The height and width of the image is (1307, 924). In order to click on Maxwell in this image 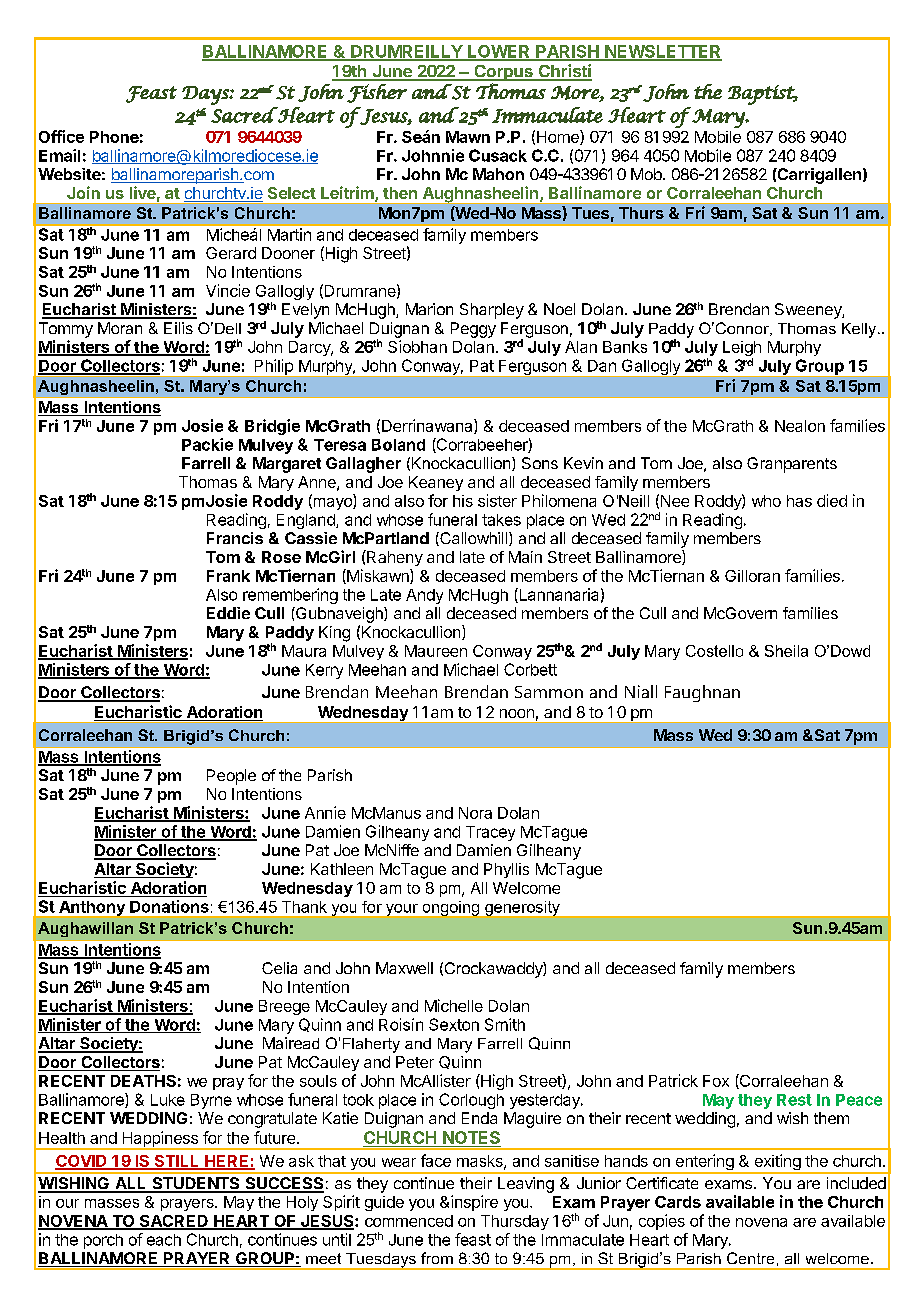, I will do `click(404, 968)`.
